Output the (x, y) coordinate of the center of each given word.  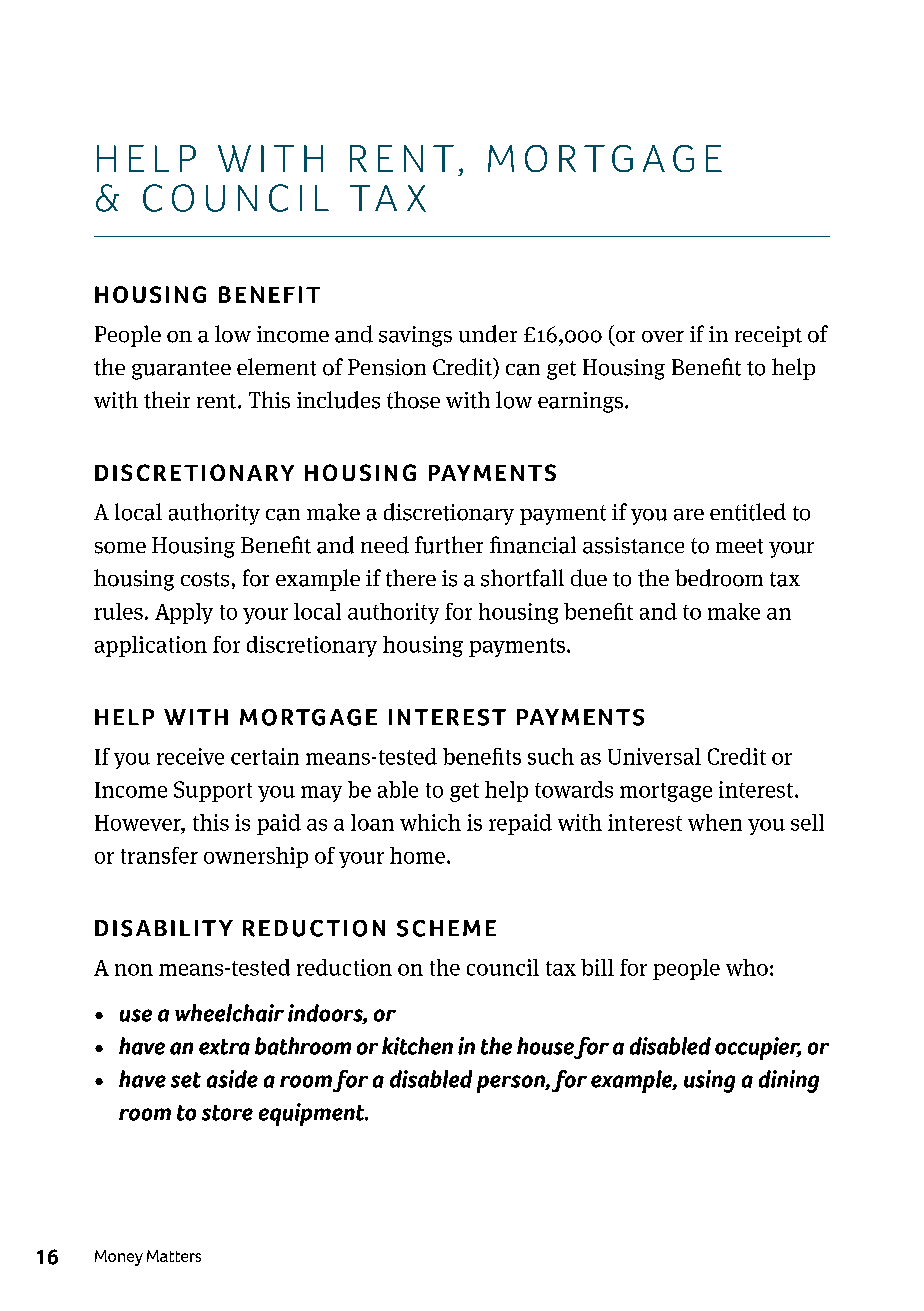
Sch (420, 928)
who (747, 967)
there (411, 578)
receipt (768, 336)
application (151, 646)
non (134, 970)
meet (739, 546)
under (488, 334)
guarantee (181, 370)
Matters (174, 1256)
